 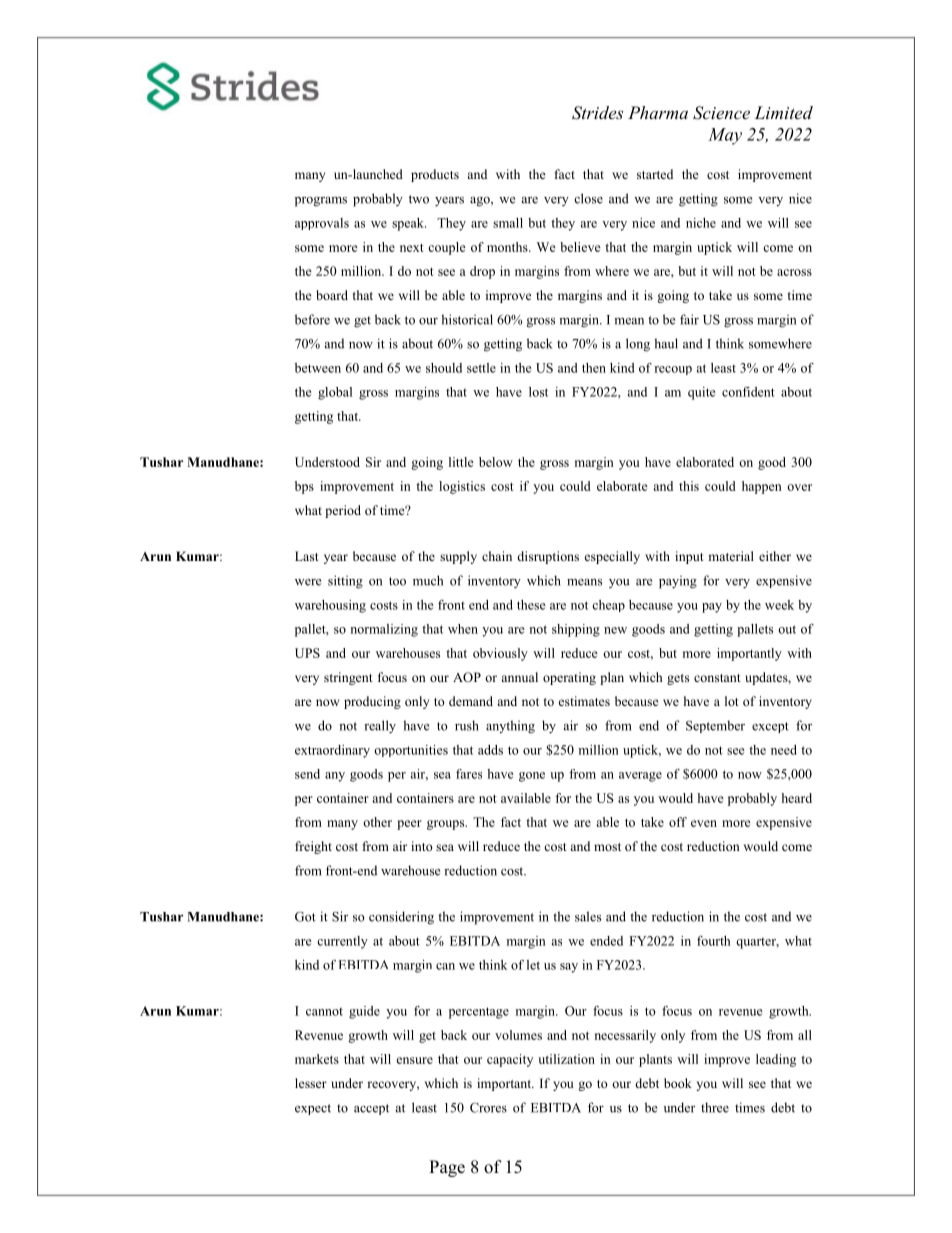 What do you see at coordinates (532, 777) in the screenshot?
I see `gone` at bounding box center [532, 777].
